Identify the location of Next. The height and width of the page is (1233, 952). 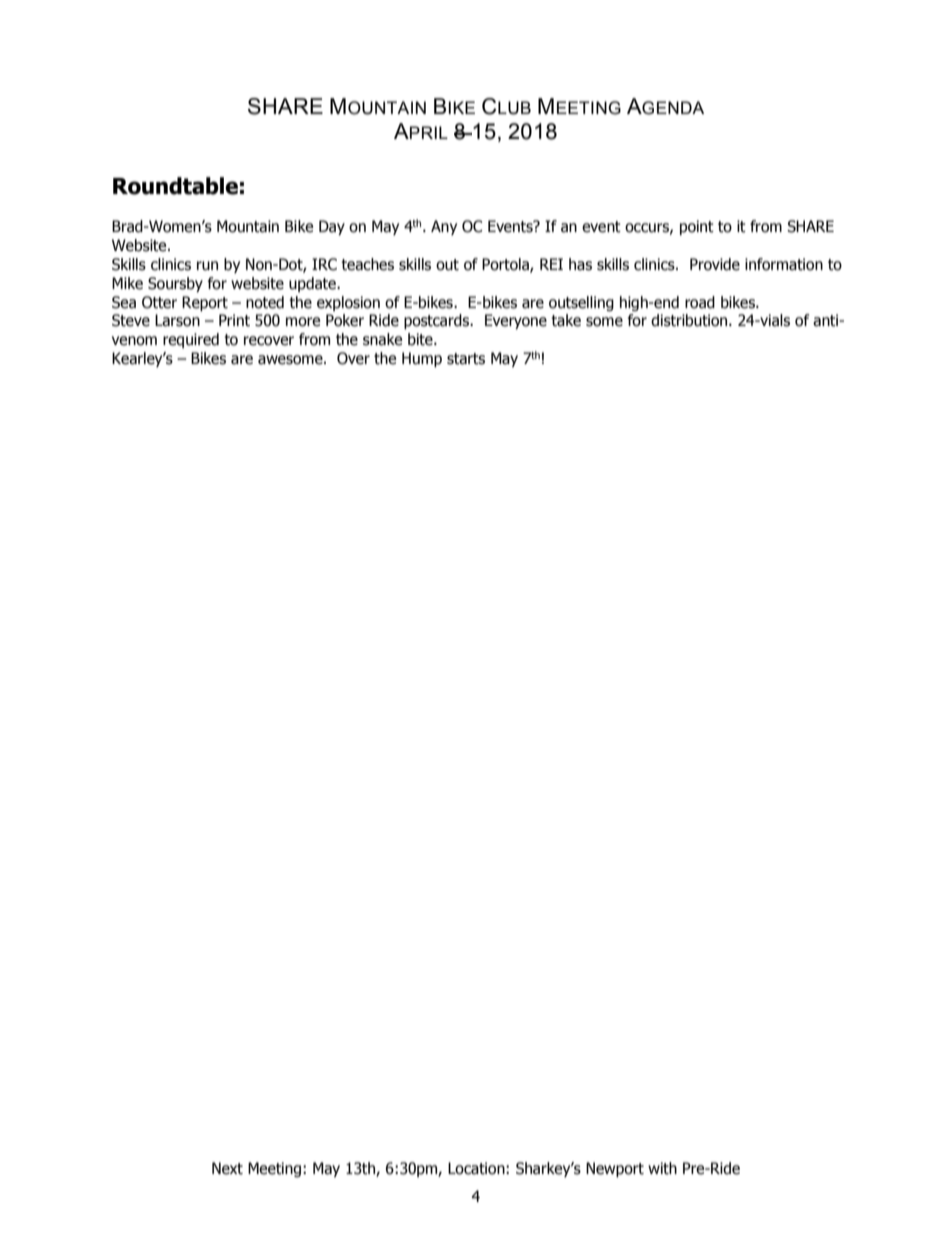
(227, 1168).
